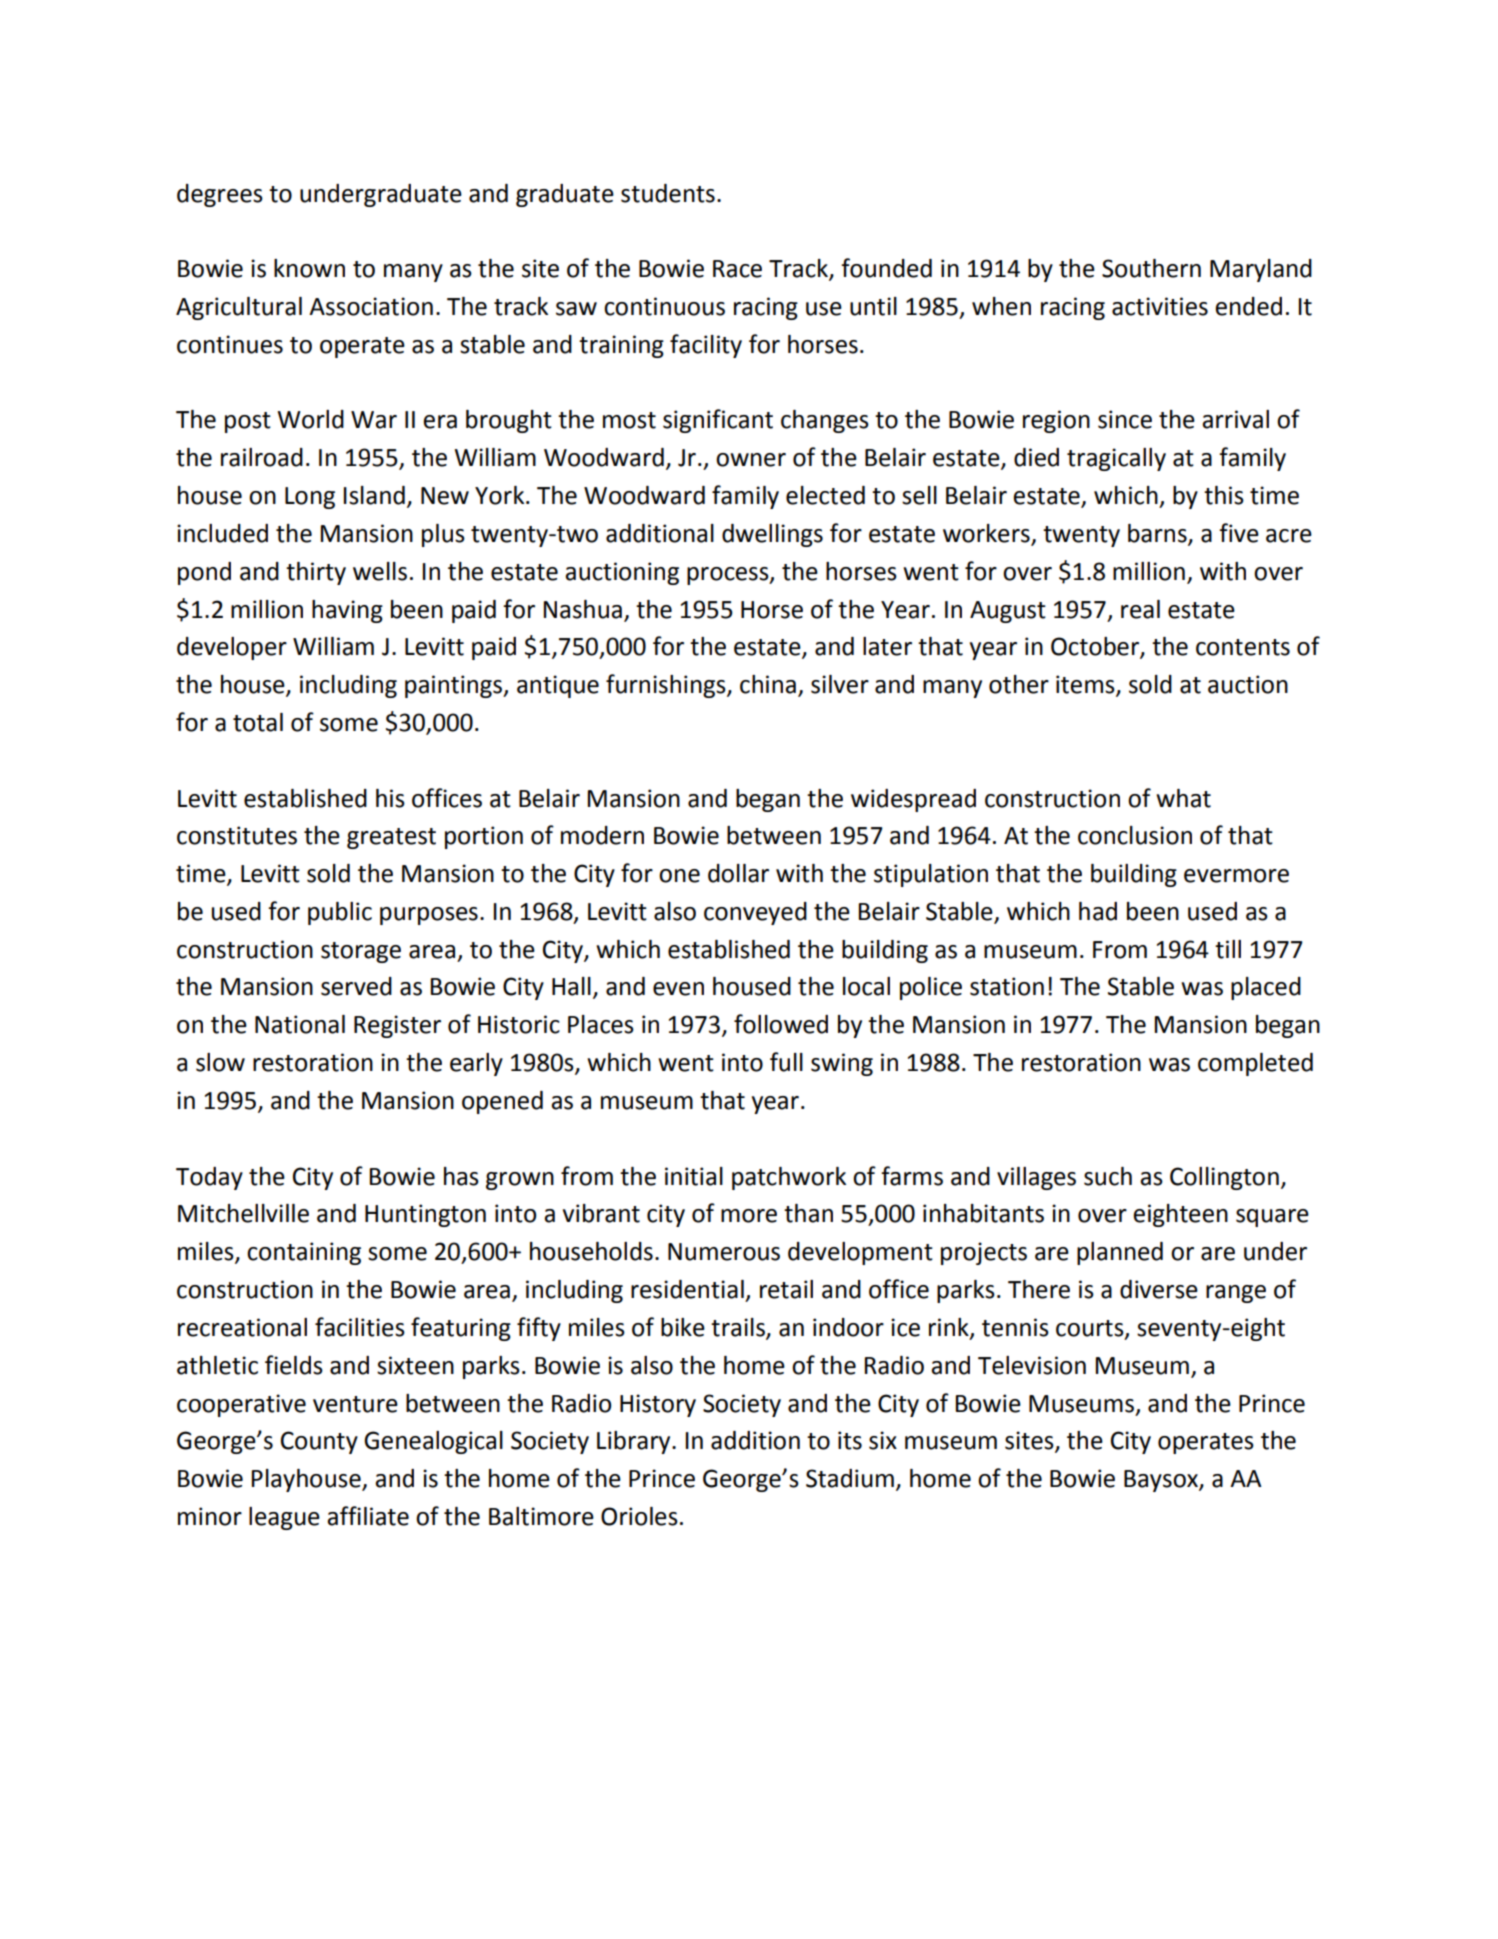 The image size is (1498, 1939). Describe the element at coordinates (1032, 1365) in the image. I see `Television` at that location.
